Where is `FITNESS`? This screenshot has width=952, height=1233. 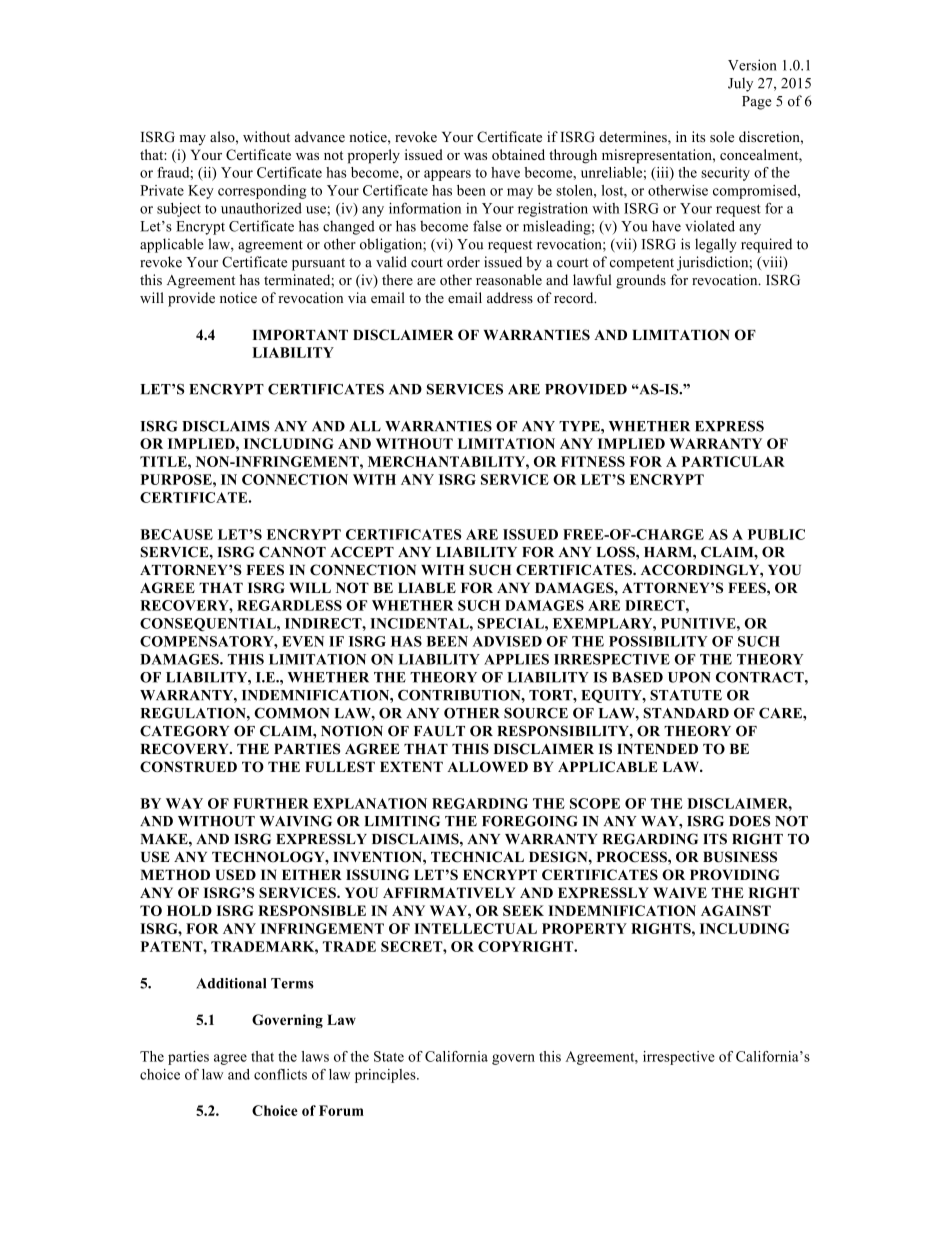
FITNESS is located at coordinates (593, 461).
